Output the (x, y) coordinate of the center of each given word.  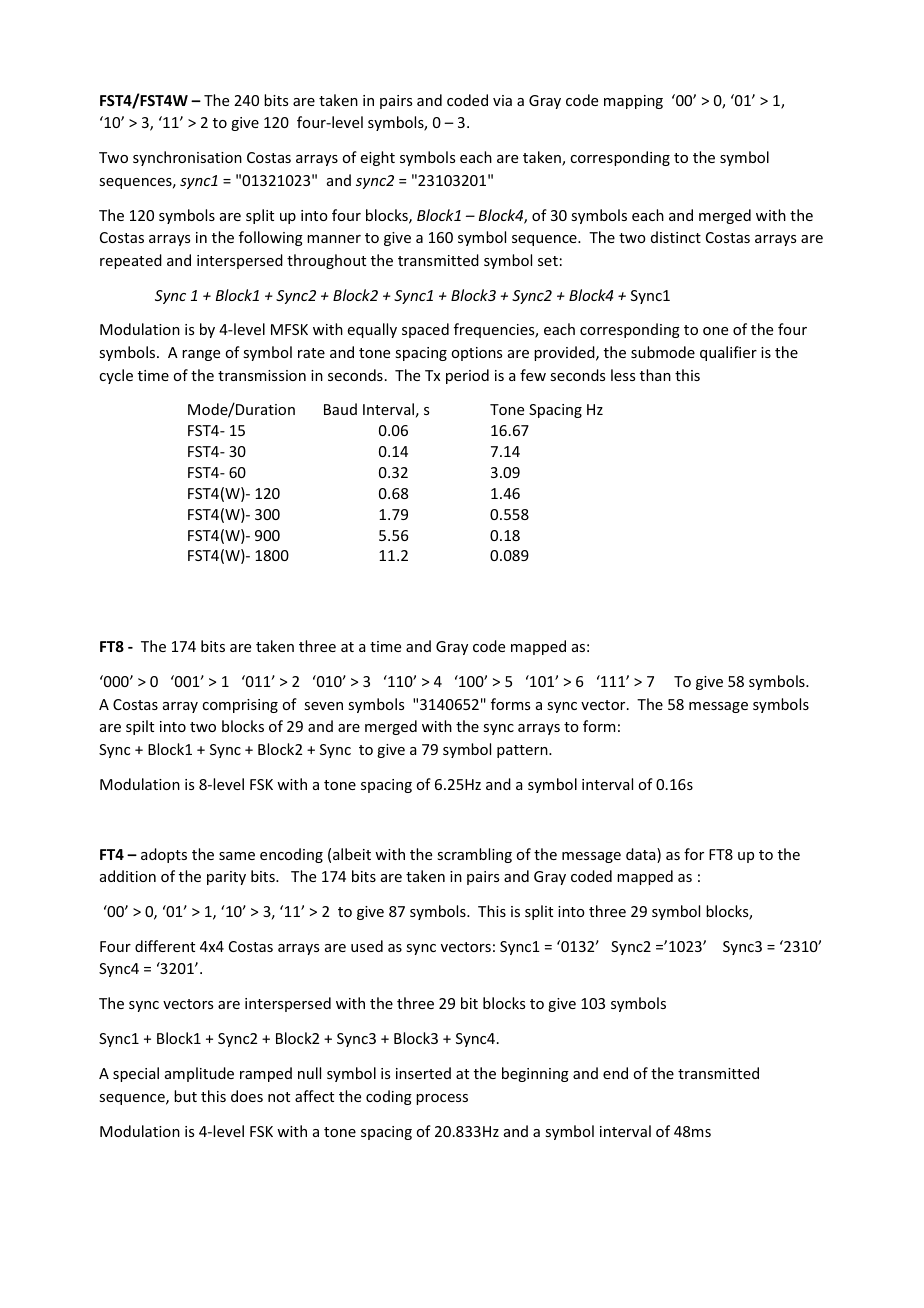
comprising (240, 706)
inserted (423, 1073)
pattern (523, 751)
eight (378, 158)
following (271, 238)
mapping (633, 102)
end (615, 1073)
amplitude (199, 1074)
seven (323, 706)
